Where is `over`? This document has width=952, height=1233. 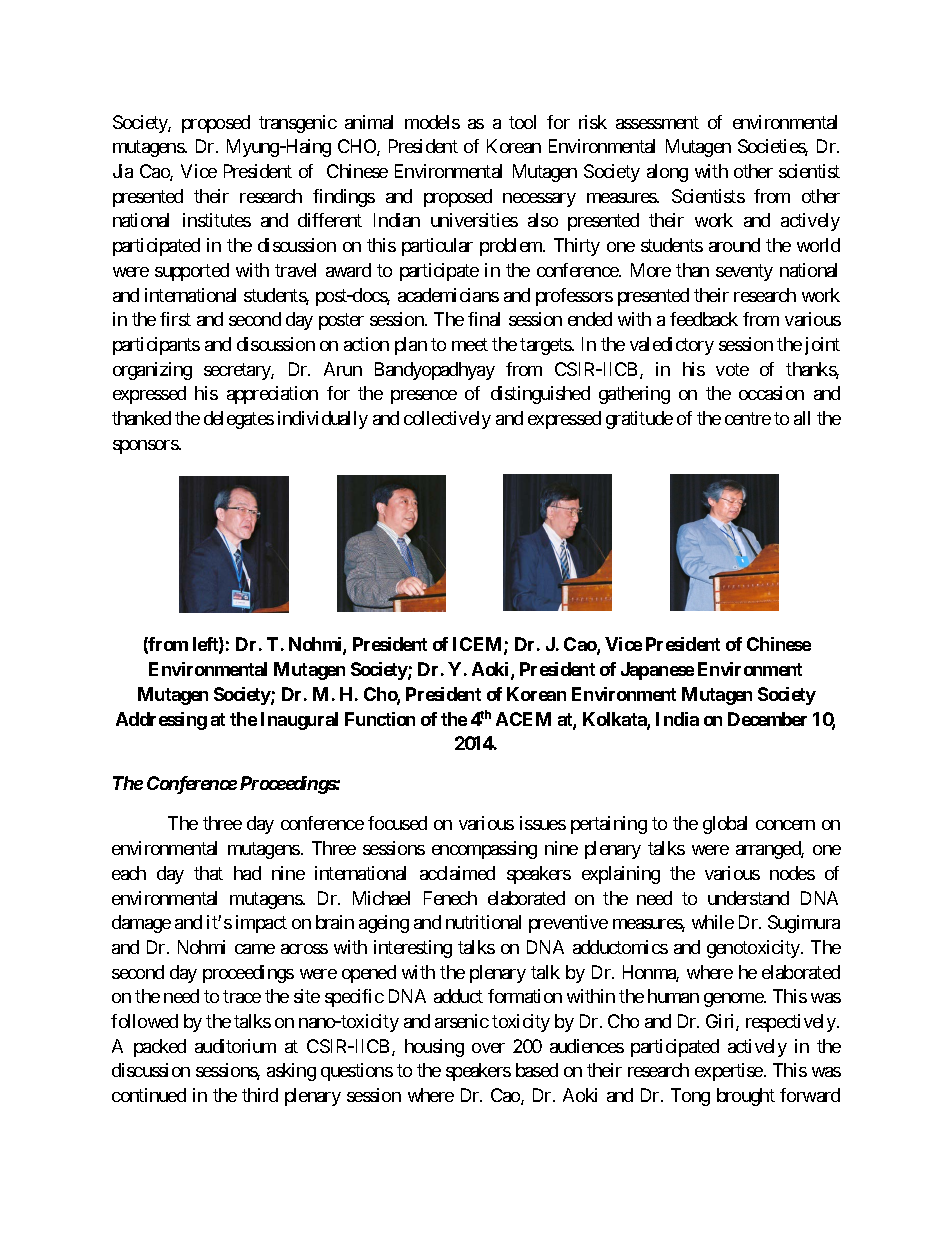 over is located at coordinates (488, 1048).
